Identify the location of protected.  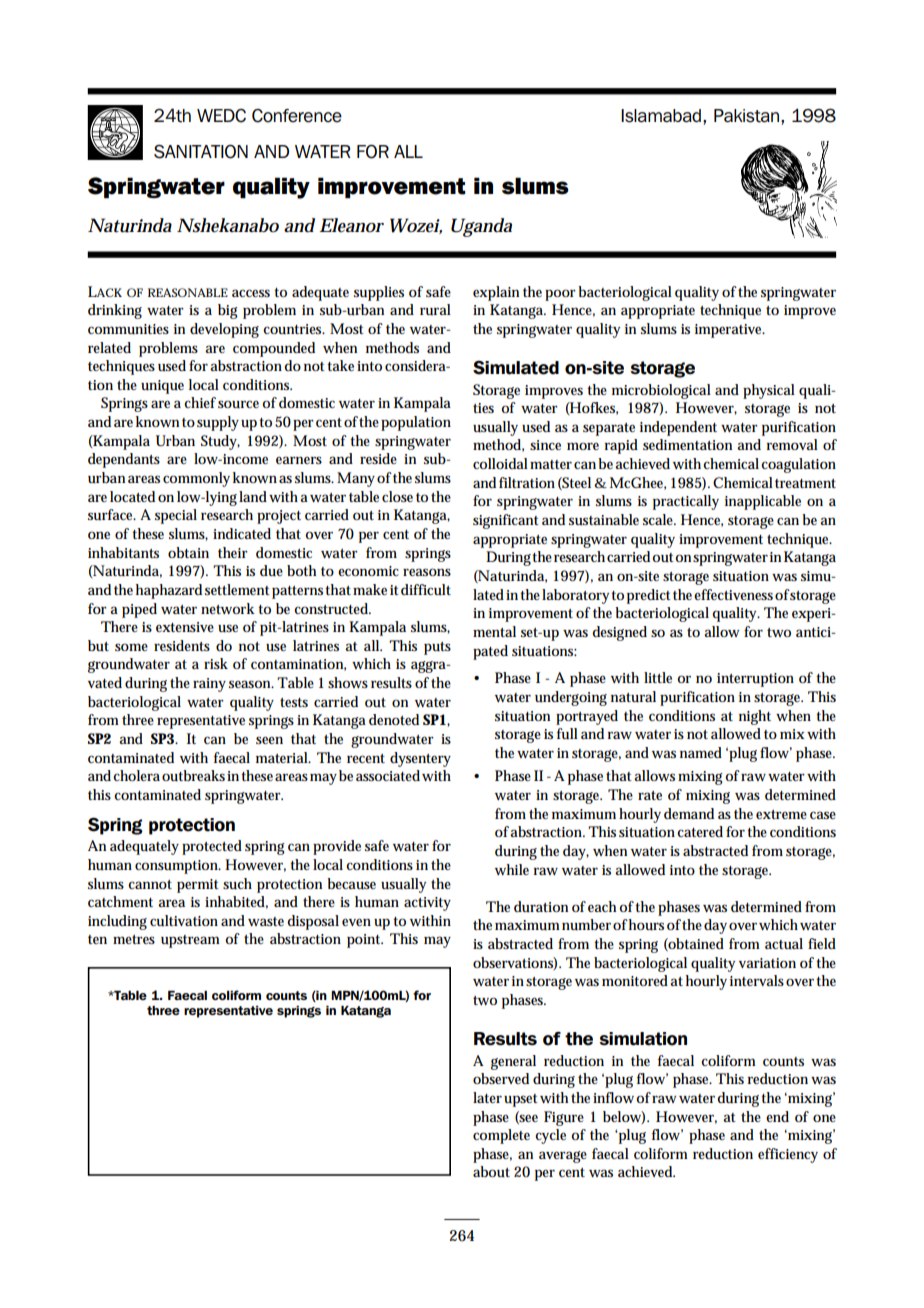
(212, 847).
